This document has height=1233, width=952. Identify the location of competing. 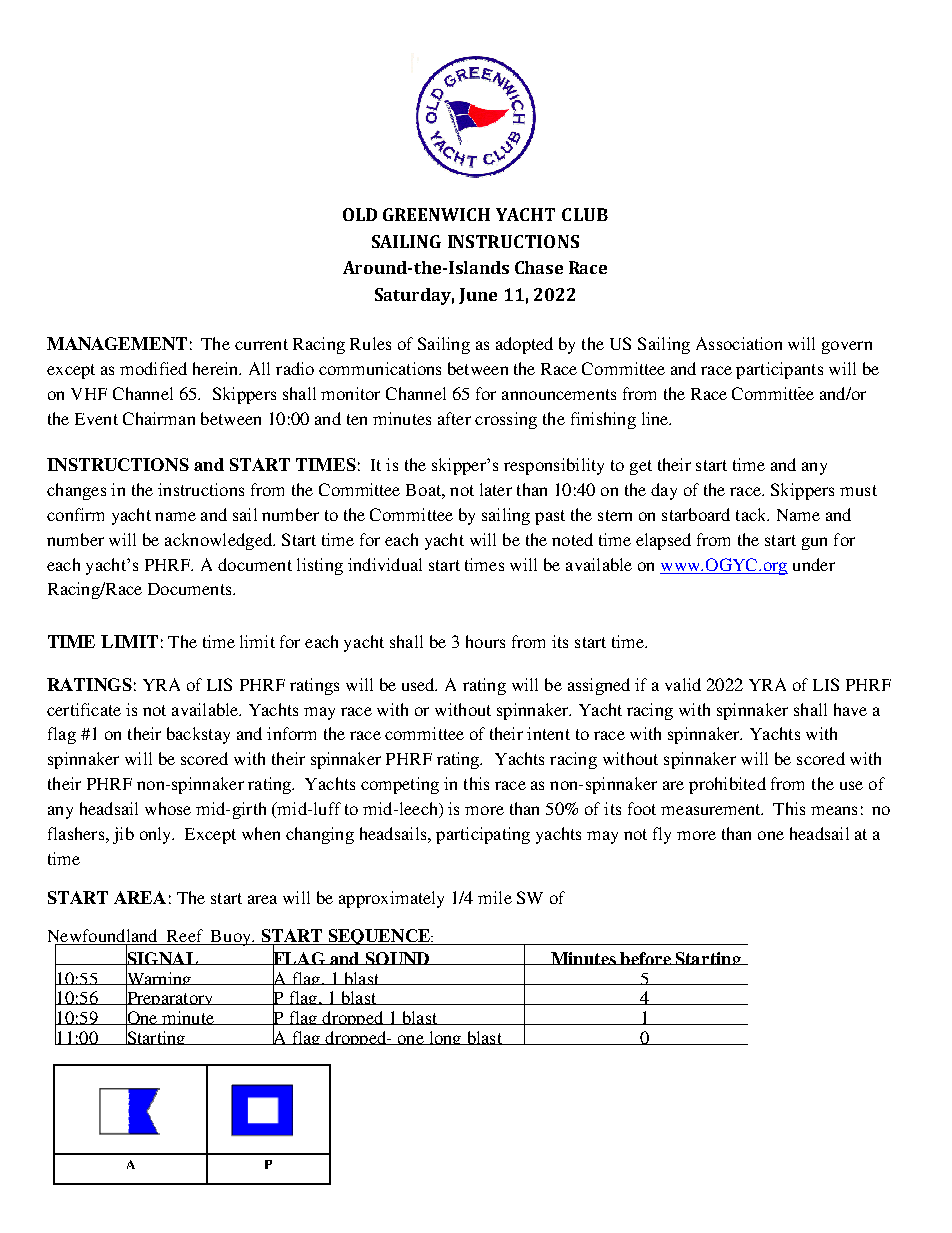
(400, 785).
